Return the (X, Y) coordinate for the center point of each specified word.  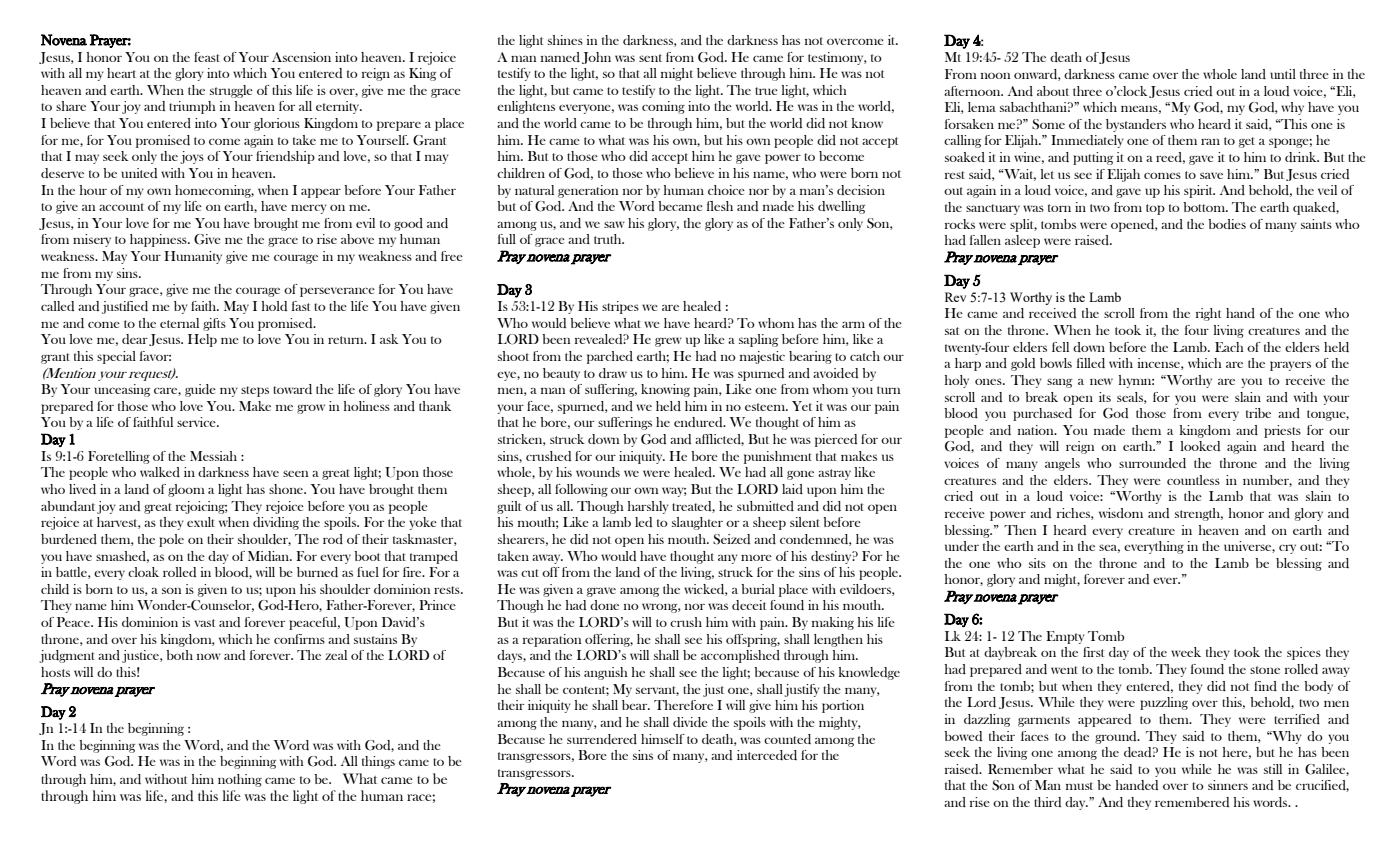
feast (207, 57)
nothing (240, 780)
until (1283, 74)
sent (650, 58)
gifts (214, 324)
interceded (767, 755)
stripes (620, 307)
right (1209, 314)
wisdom (1121, 513)
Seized (731, 539)
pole (171, 540)
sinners (1228, 785)
